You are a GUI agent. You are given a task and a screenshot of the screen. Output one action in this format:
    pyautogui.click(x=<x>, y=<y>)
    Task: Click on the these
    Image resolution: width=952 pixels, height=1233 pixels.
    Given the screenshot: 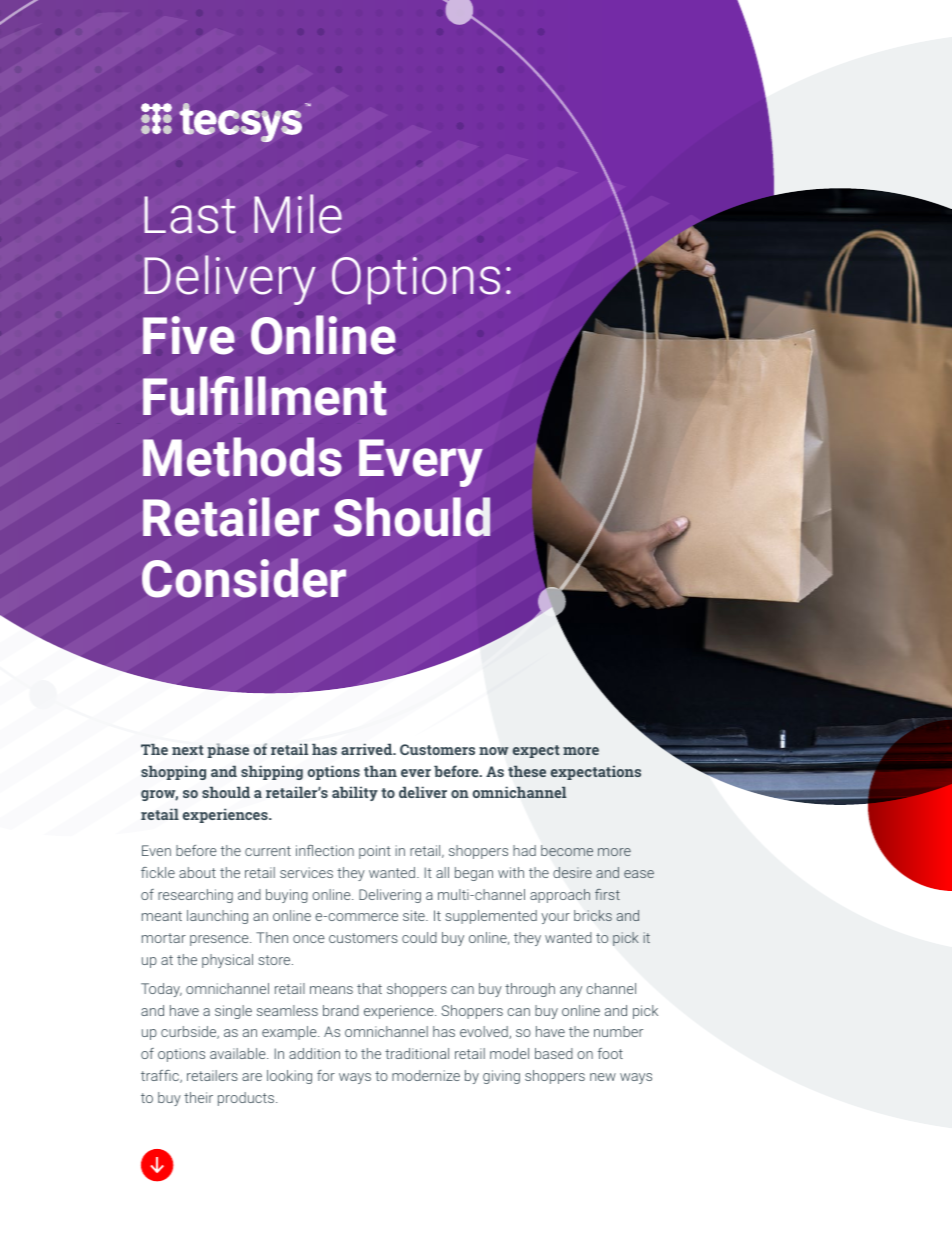 What is the action you would take?
    pyautogui.click(x=527, y=771)
